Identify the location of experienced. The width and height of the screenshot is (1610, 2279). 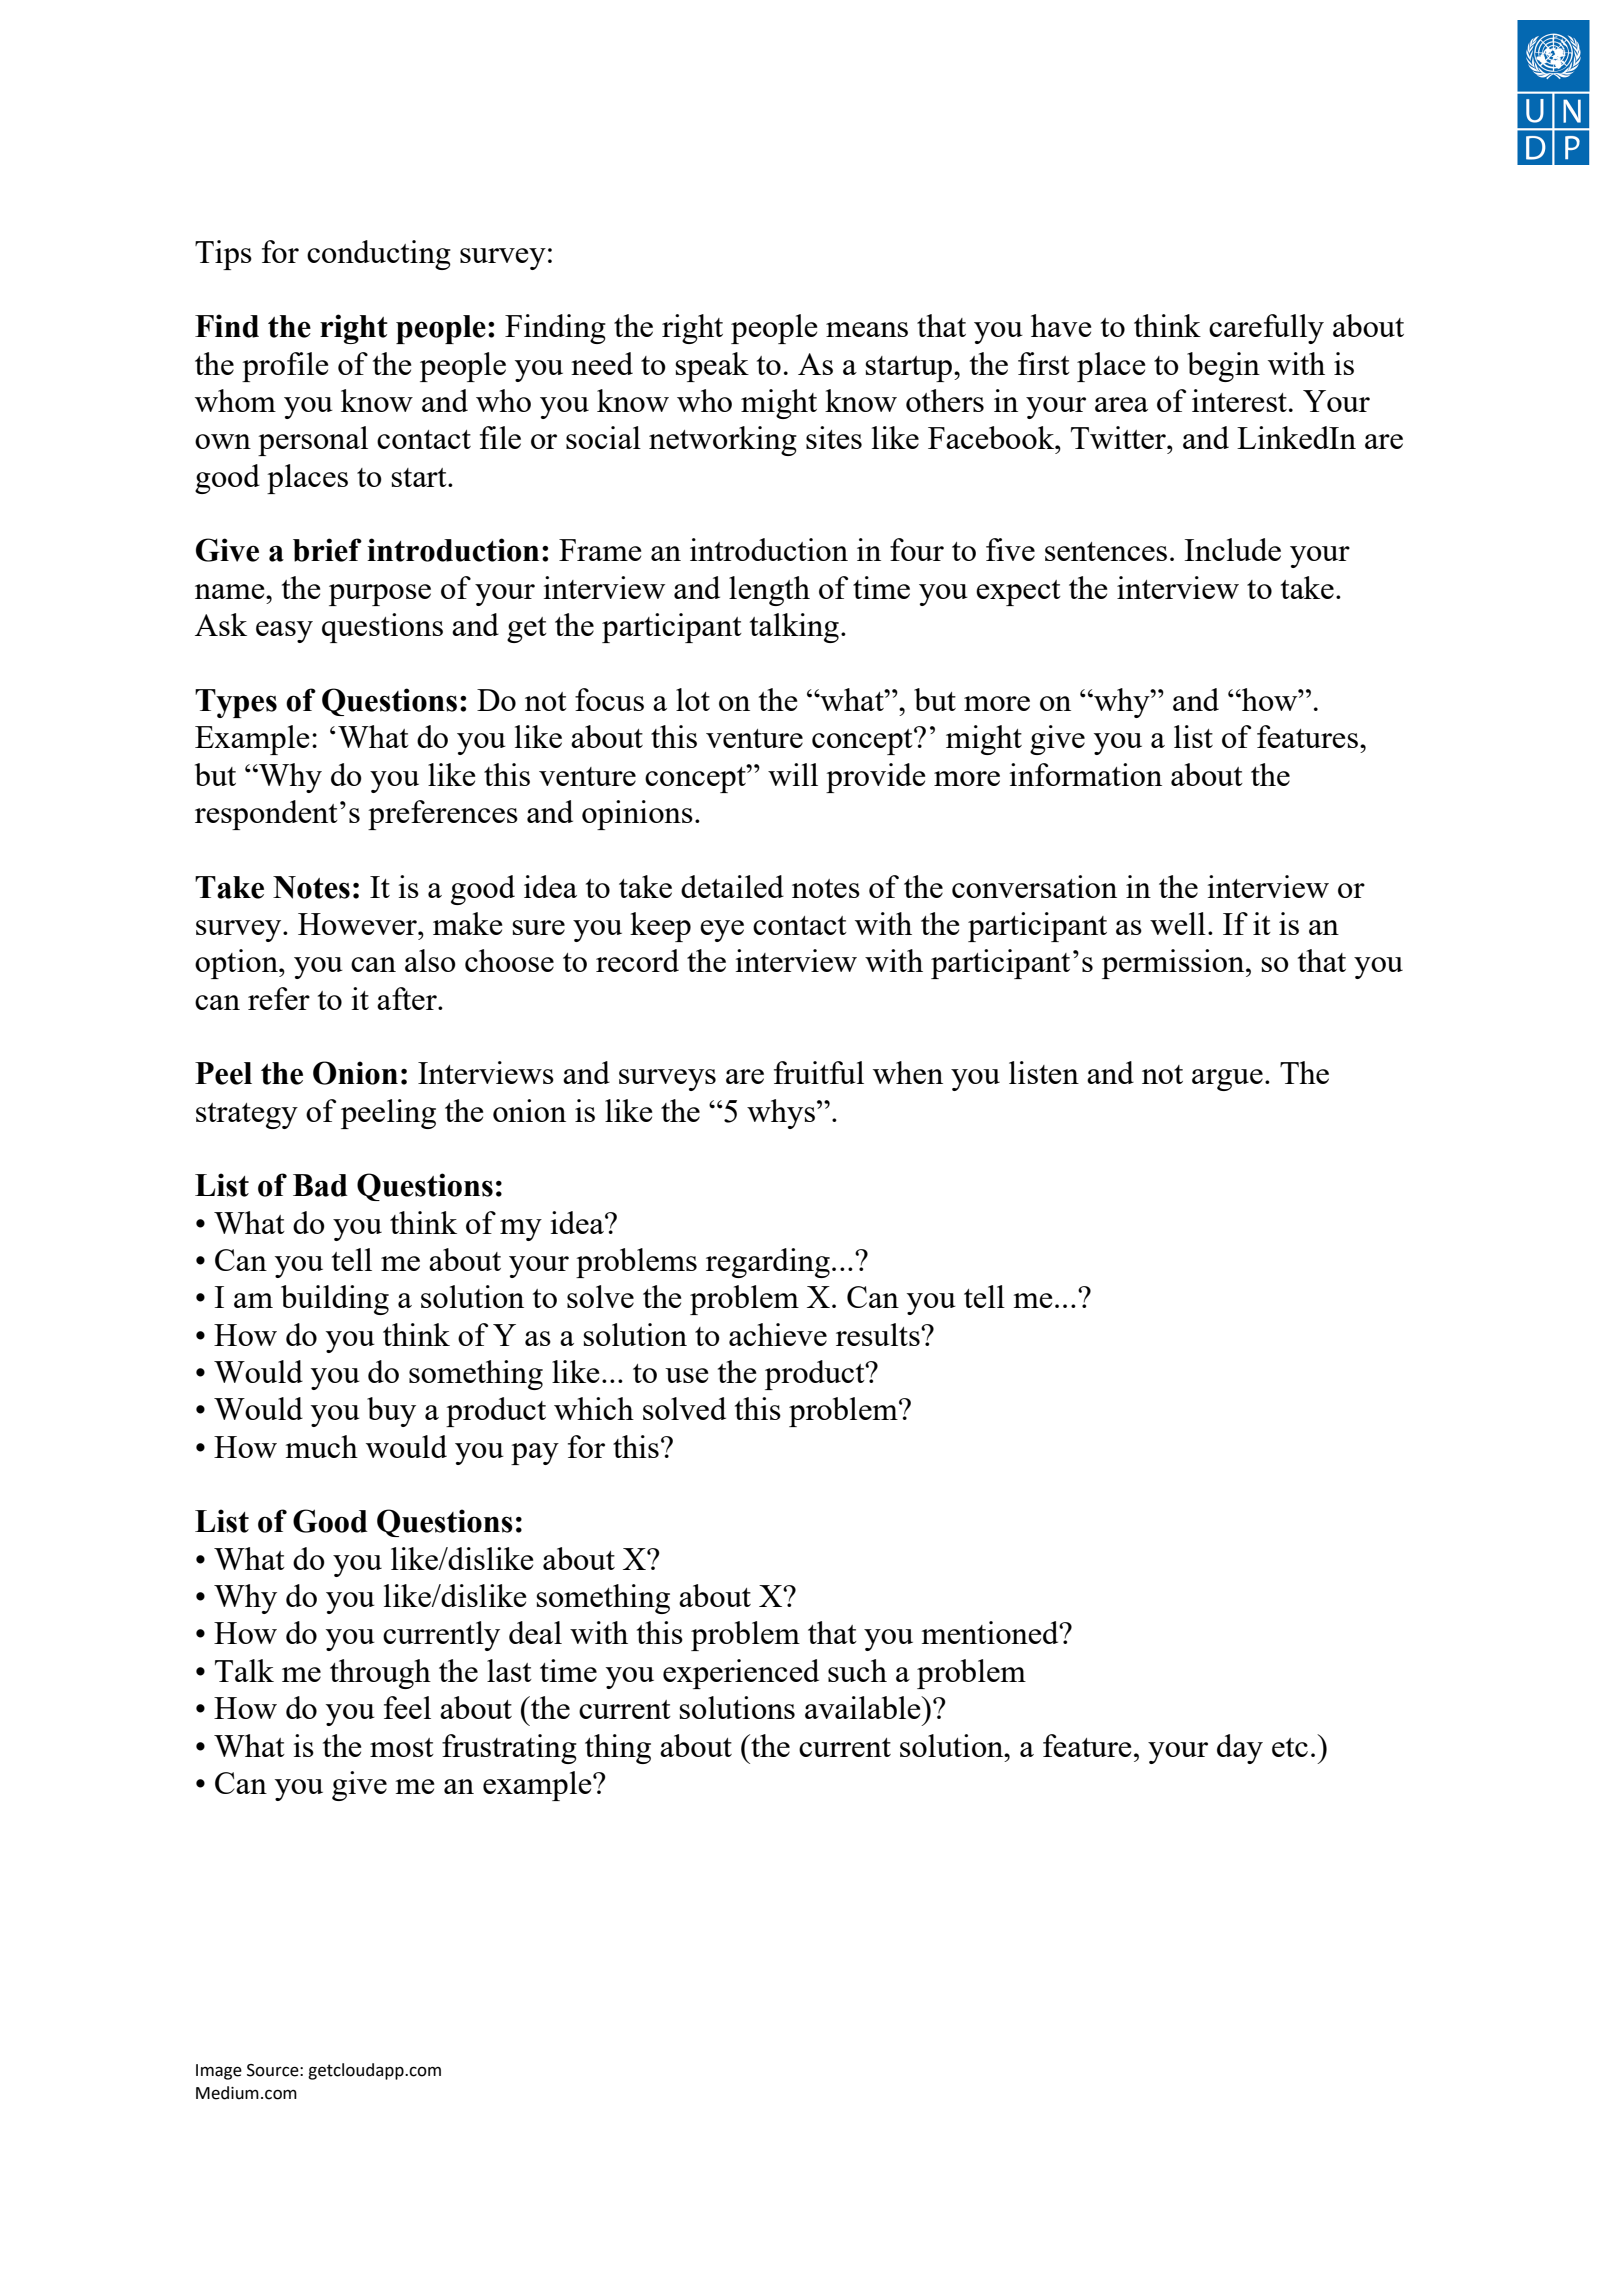
(741, 1674).
